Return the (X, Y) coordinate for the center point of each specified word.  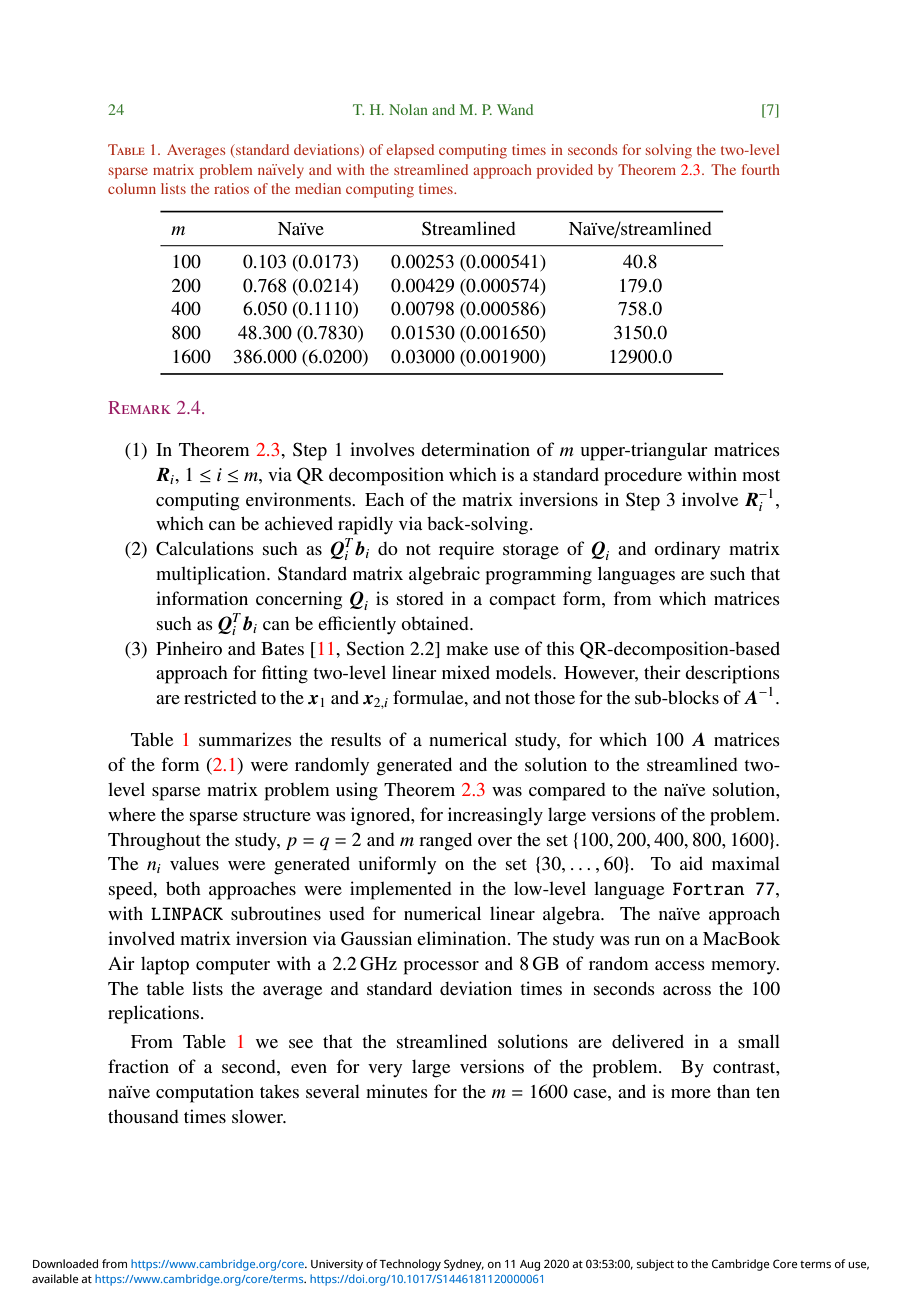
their (662, 672)
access (680, 965)
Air (121, 963)
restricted (220, 697)
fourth (761, 169)
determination (475, 449)
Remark (139, 407)
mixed (466, 672)
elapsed (410, 151)
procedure (643, 476)
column (132, 188)
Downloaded (65, 1263)
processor (441, 968)
